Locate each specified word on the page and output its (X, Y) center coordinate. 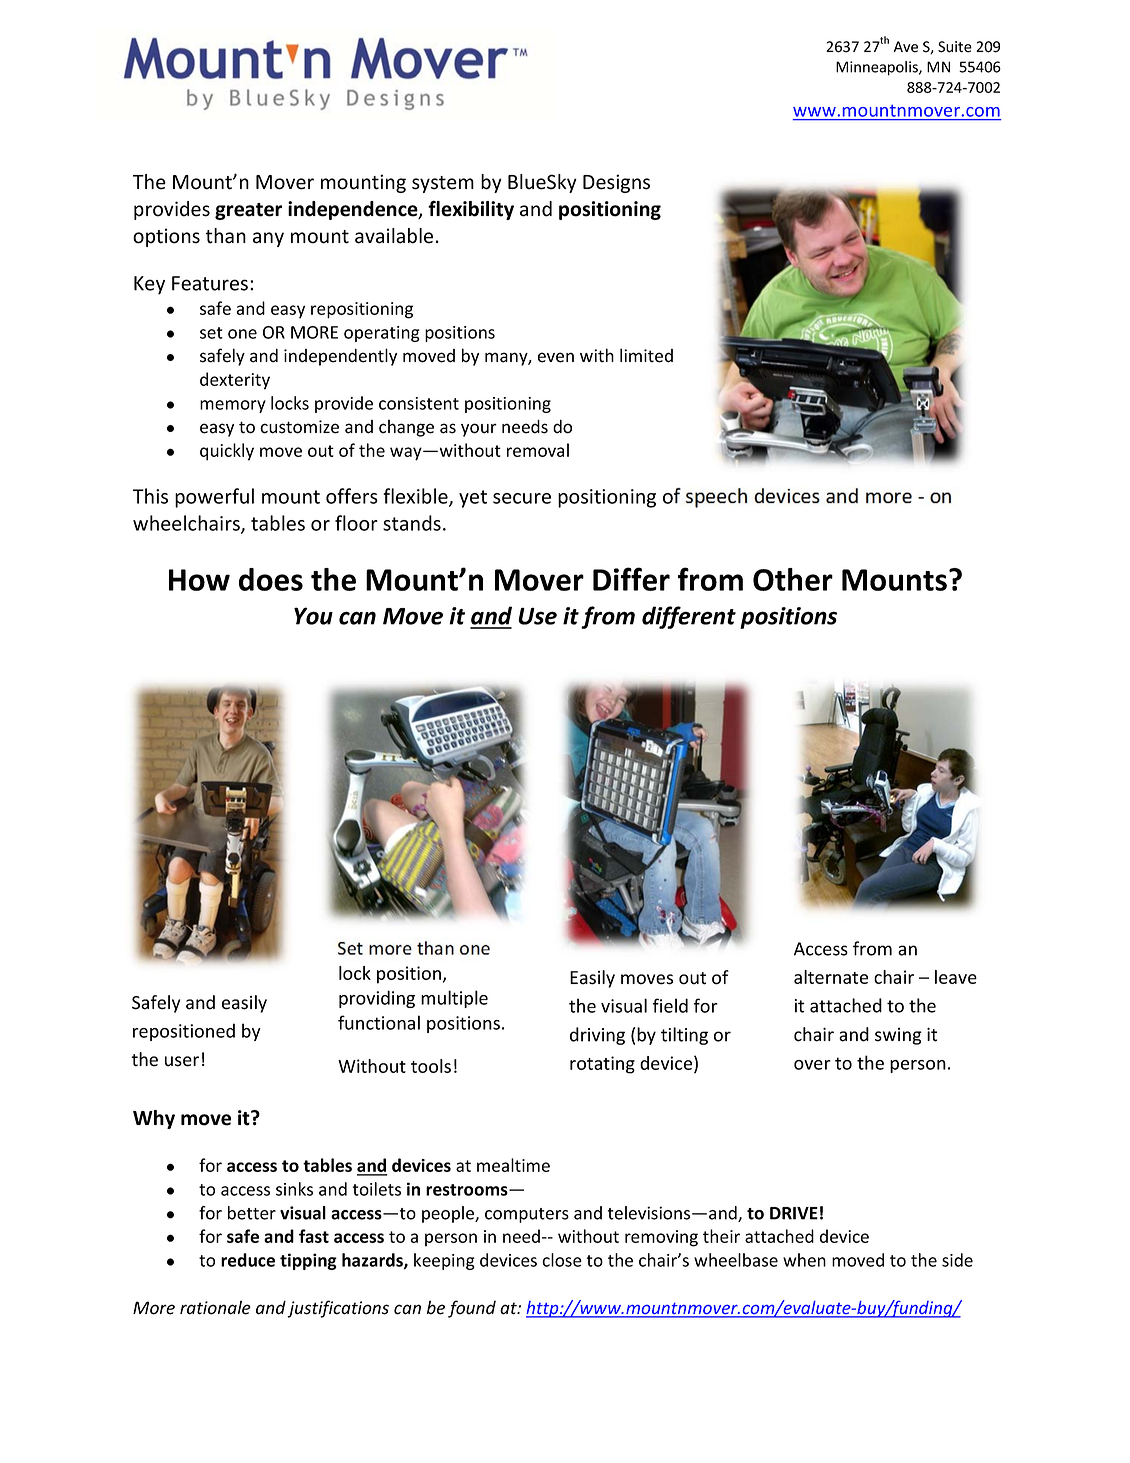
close (562, 1260)
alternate (831, 977)
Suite (955, 47)
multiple (454, 999)
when (804, 1260)
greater (248, 211)
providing (377, 999)
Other (793, 579)
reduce (248, 1260)
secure (522, 498)
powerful (214, 498)
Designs (616, 183)
